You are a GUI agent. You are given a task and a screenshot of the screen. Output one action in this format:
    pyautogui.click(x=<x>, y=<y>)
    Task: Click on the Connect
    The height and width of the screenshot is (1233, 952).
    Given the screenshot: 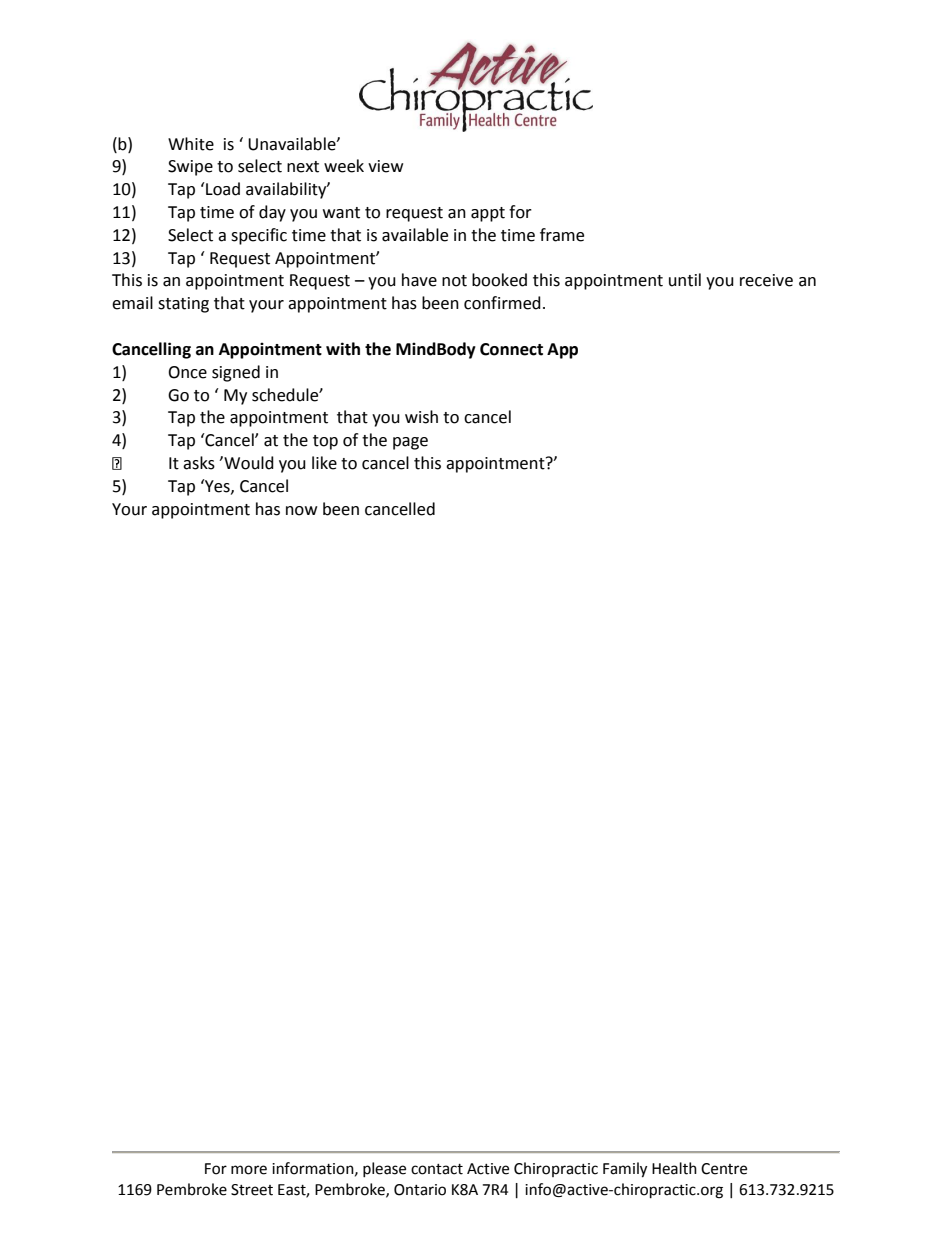 What is the action you would take?
    pyautogui.click(x=511, y=349)
